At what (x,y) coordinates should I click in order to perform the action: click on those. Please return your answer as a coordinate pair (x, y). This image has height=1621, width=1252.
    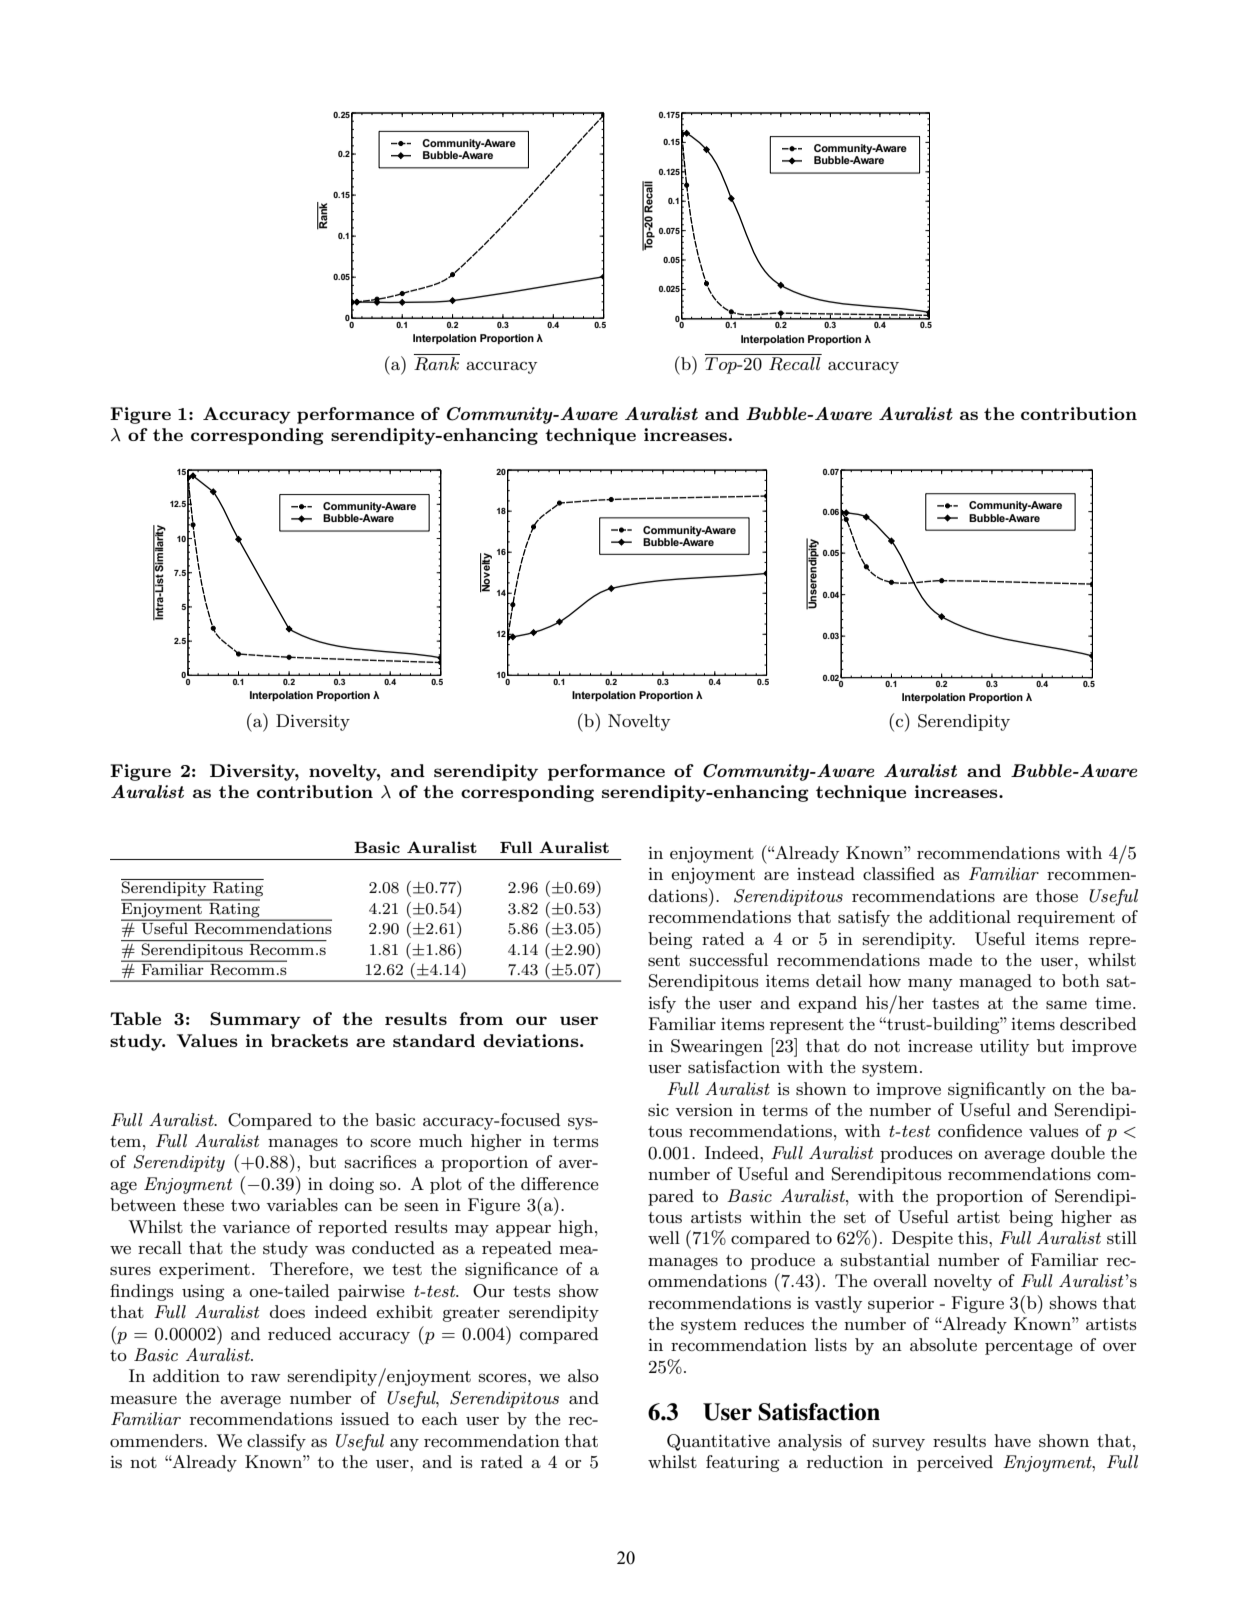
    Looking at the image, I should click on (1056, 896).
